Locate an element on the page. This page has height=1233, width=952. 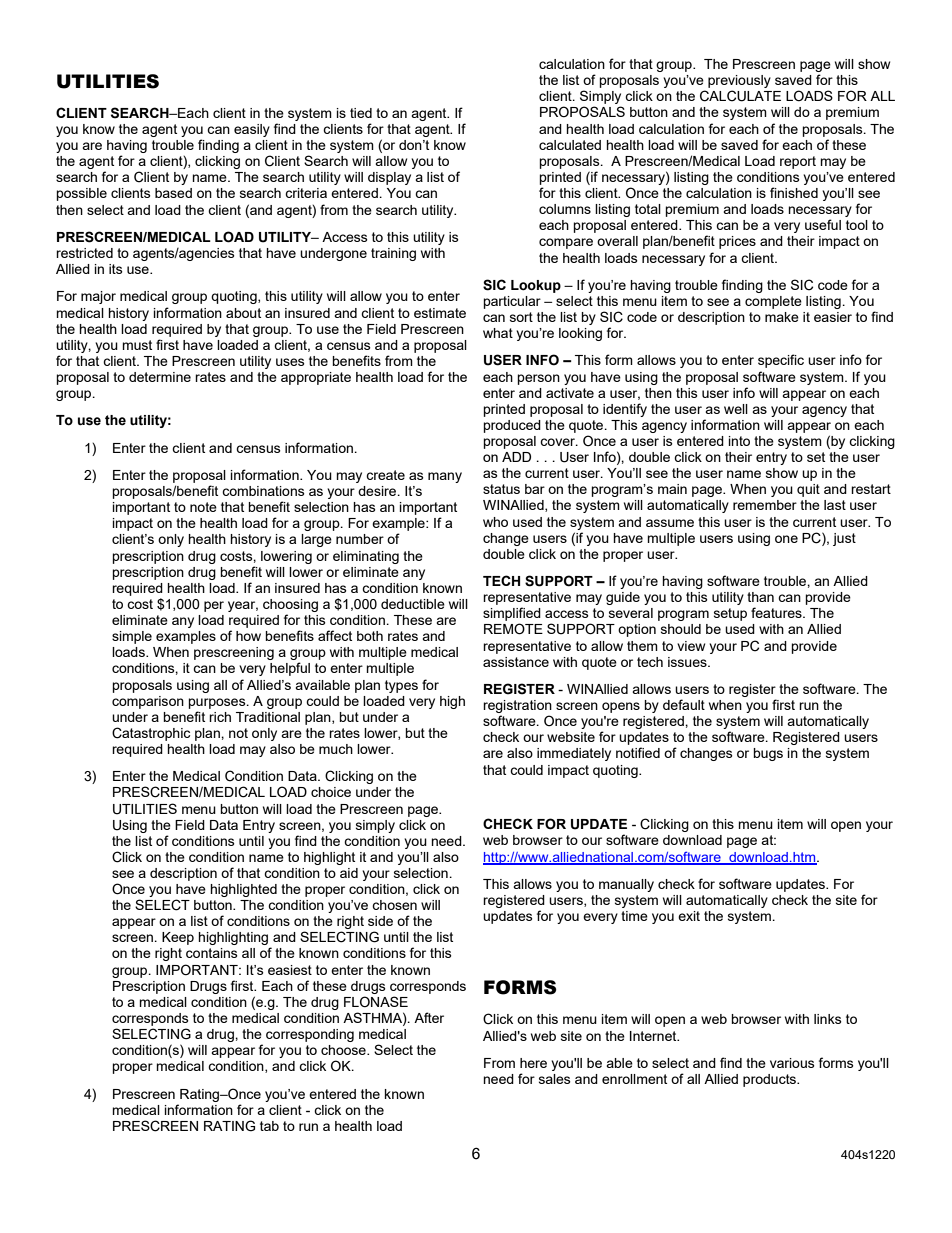
remember is located at coordinates (765, 505).
